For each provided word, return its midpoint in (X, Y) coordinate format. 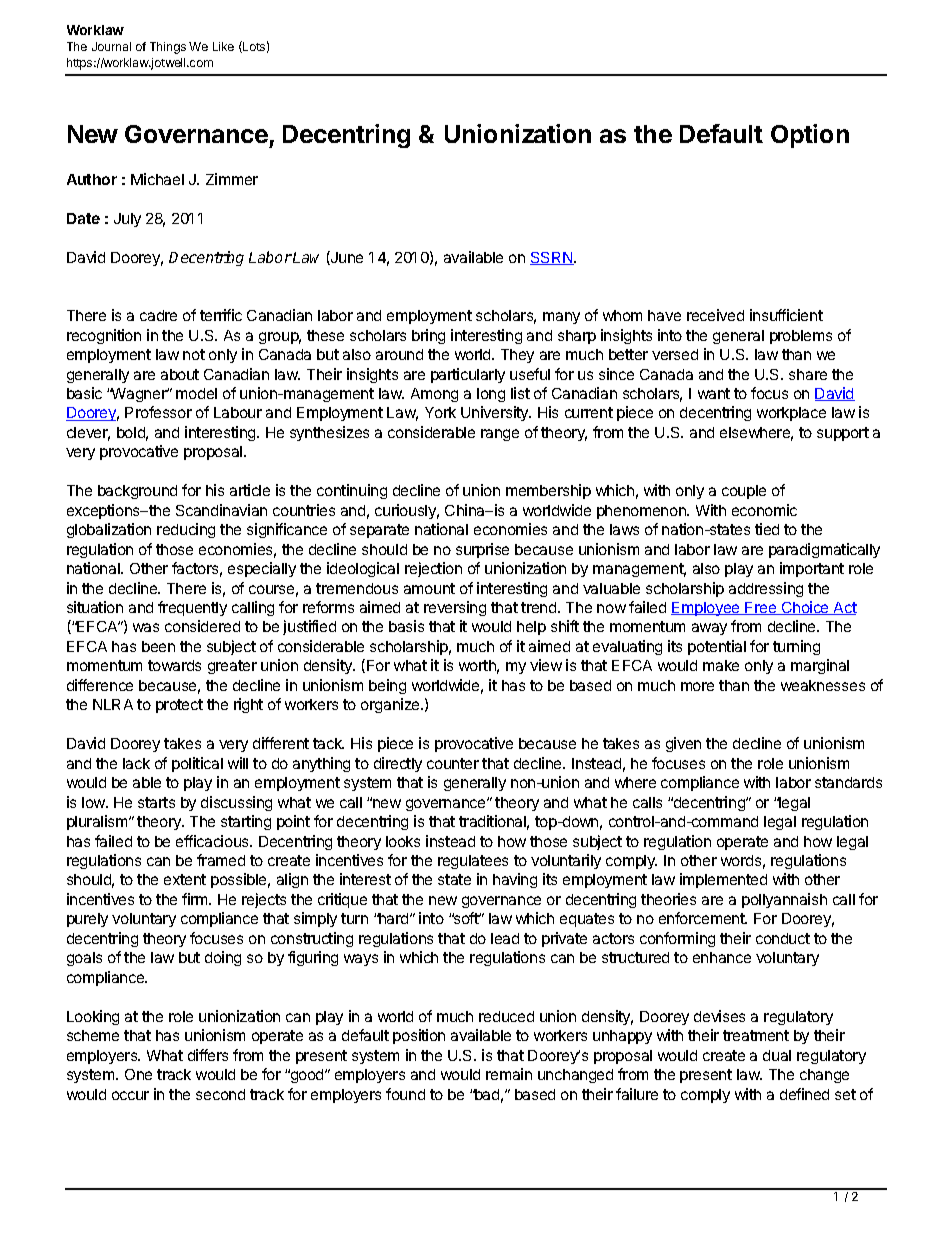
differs (208, 1055)
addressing (766, 589)
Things (168, 48)
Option (810, 136)
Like (223, 46)
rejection (433, 569)
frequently (192, 608)
